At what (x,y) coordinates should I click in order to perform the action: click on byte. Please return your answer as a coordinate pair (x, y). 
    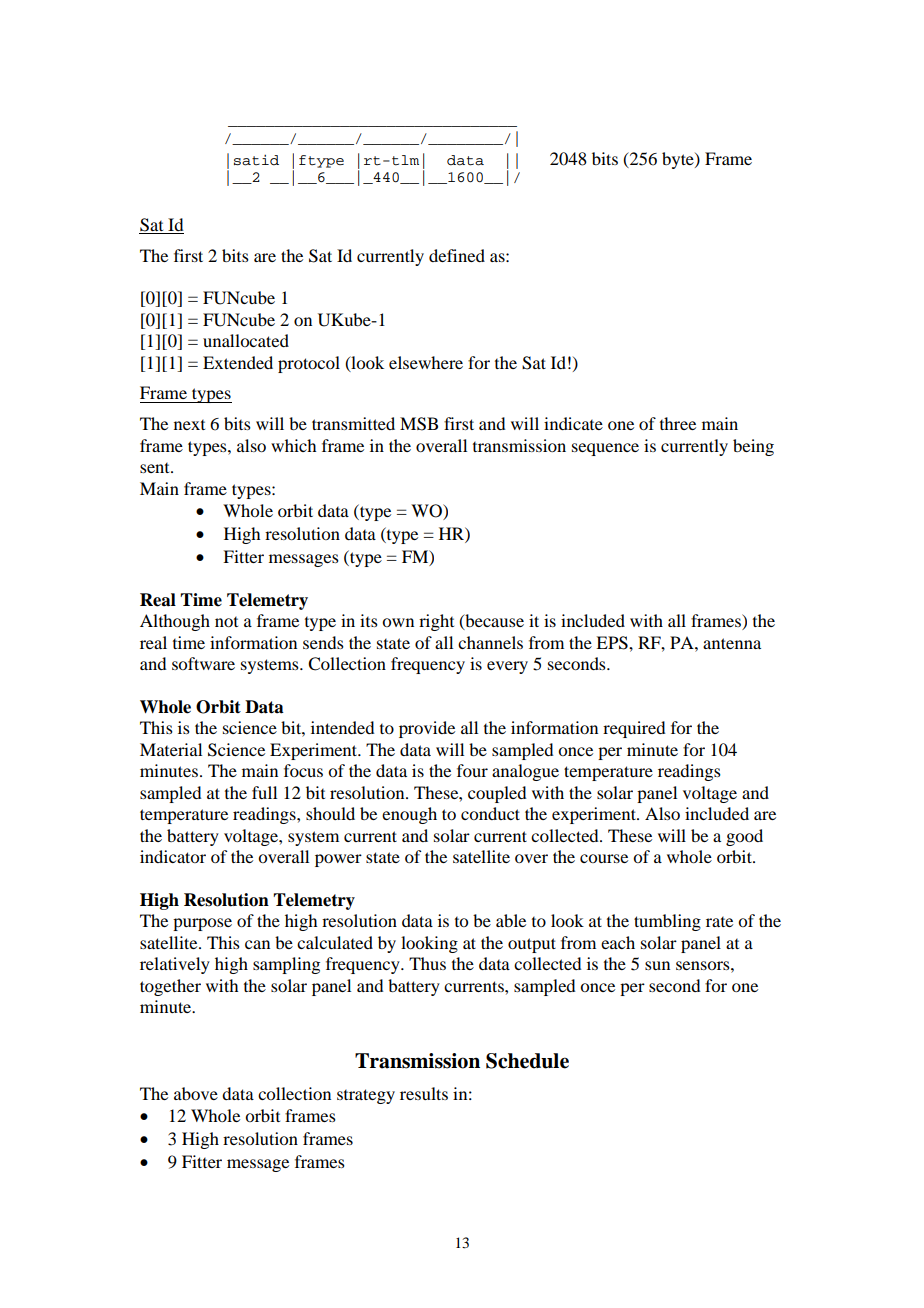
    Looking at the image, I should click on (679, 160).
